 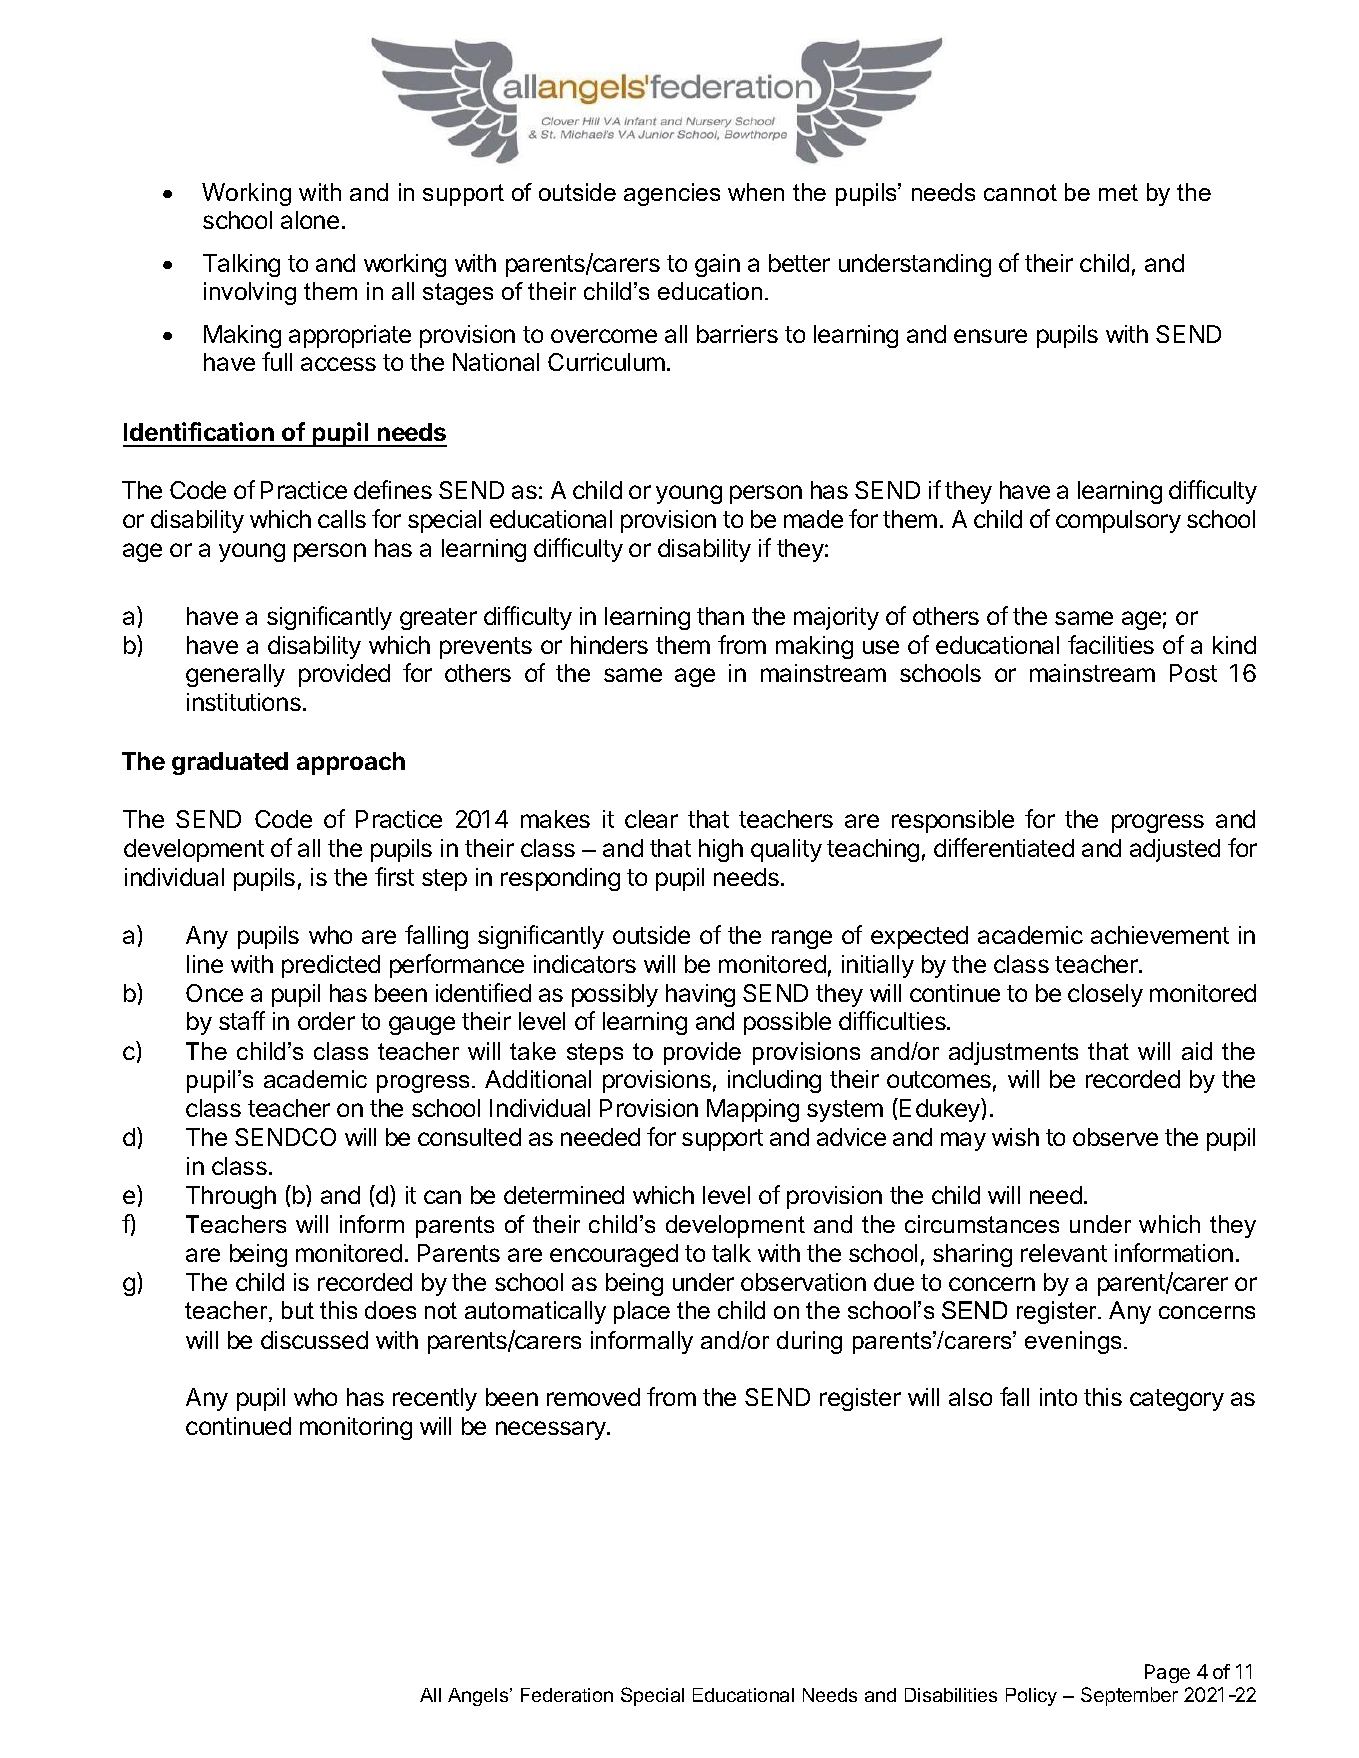 I want to click on than, so click(x=720, y=616).
